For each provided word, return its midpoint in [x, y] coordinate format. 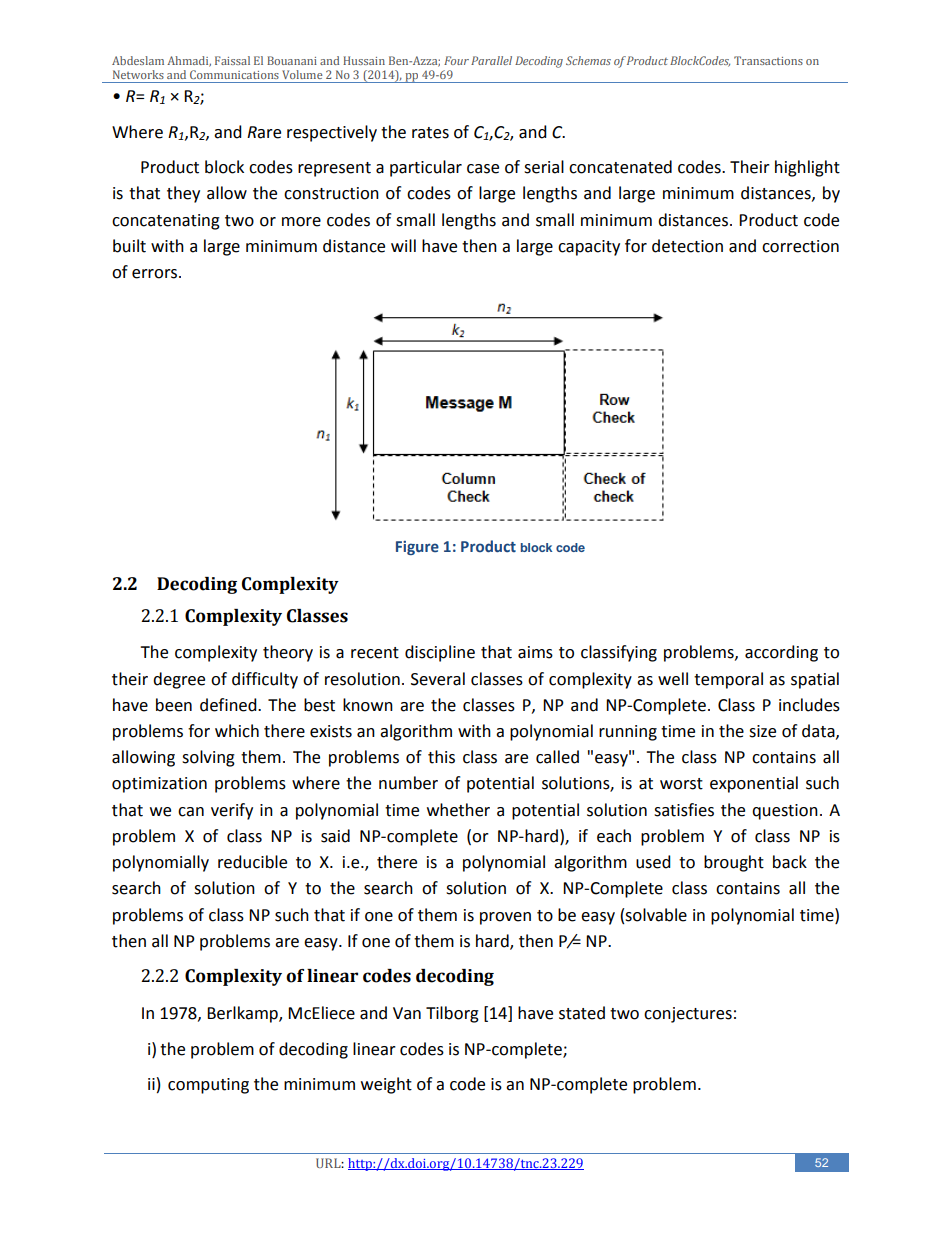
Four [456, 60]
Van [407, 1013]
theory [288, 653]
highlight [807, 168]
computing [208, 1086]
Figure [417, 548]
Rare [264, 132]
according [781, 653]
